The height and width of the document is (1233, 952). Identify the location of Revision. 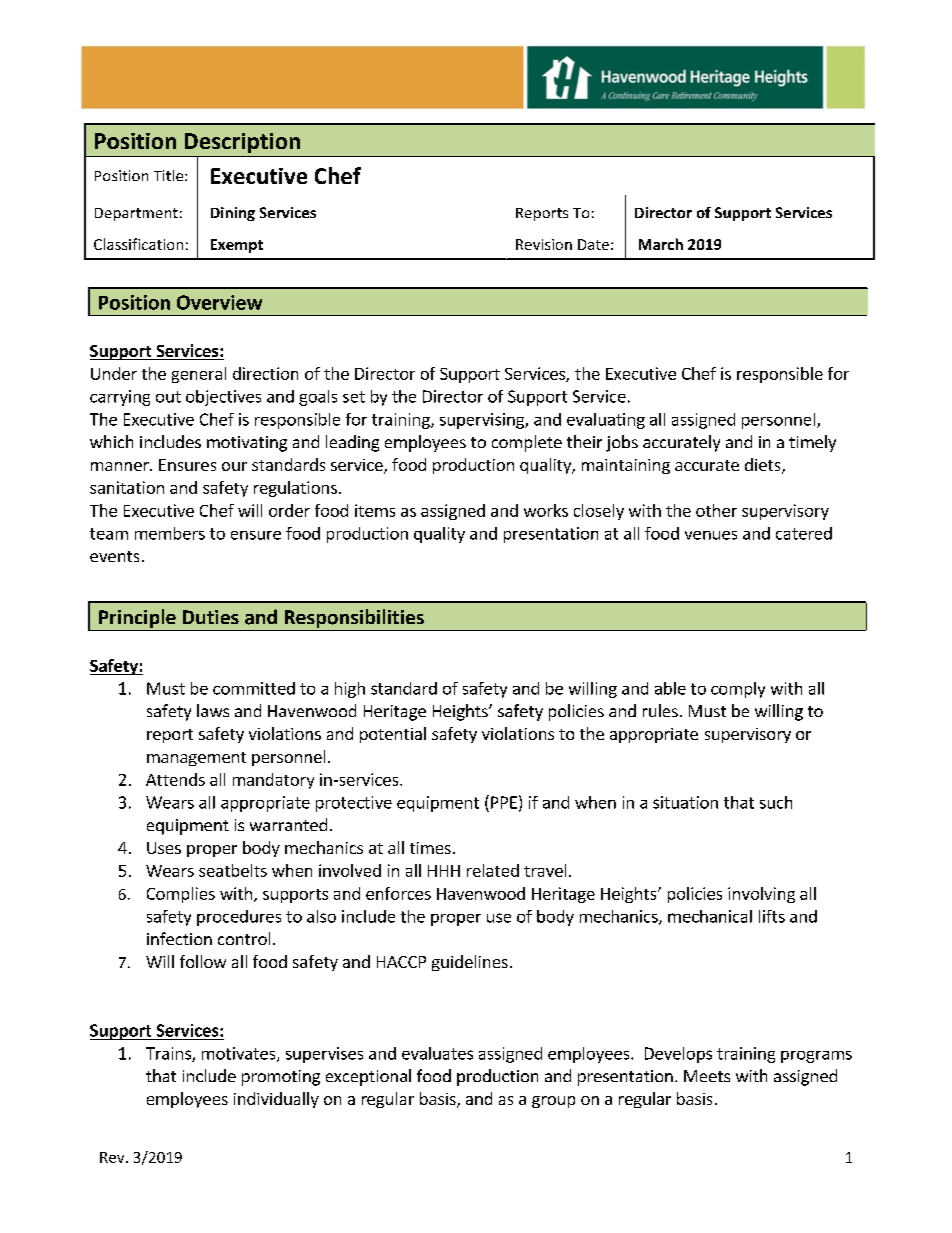
(544, 244).
